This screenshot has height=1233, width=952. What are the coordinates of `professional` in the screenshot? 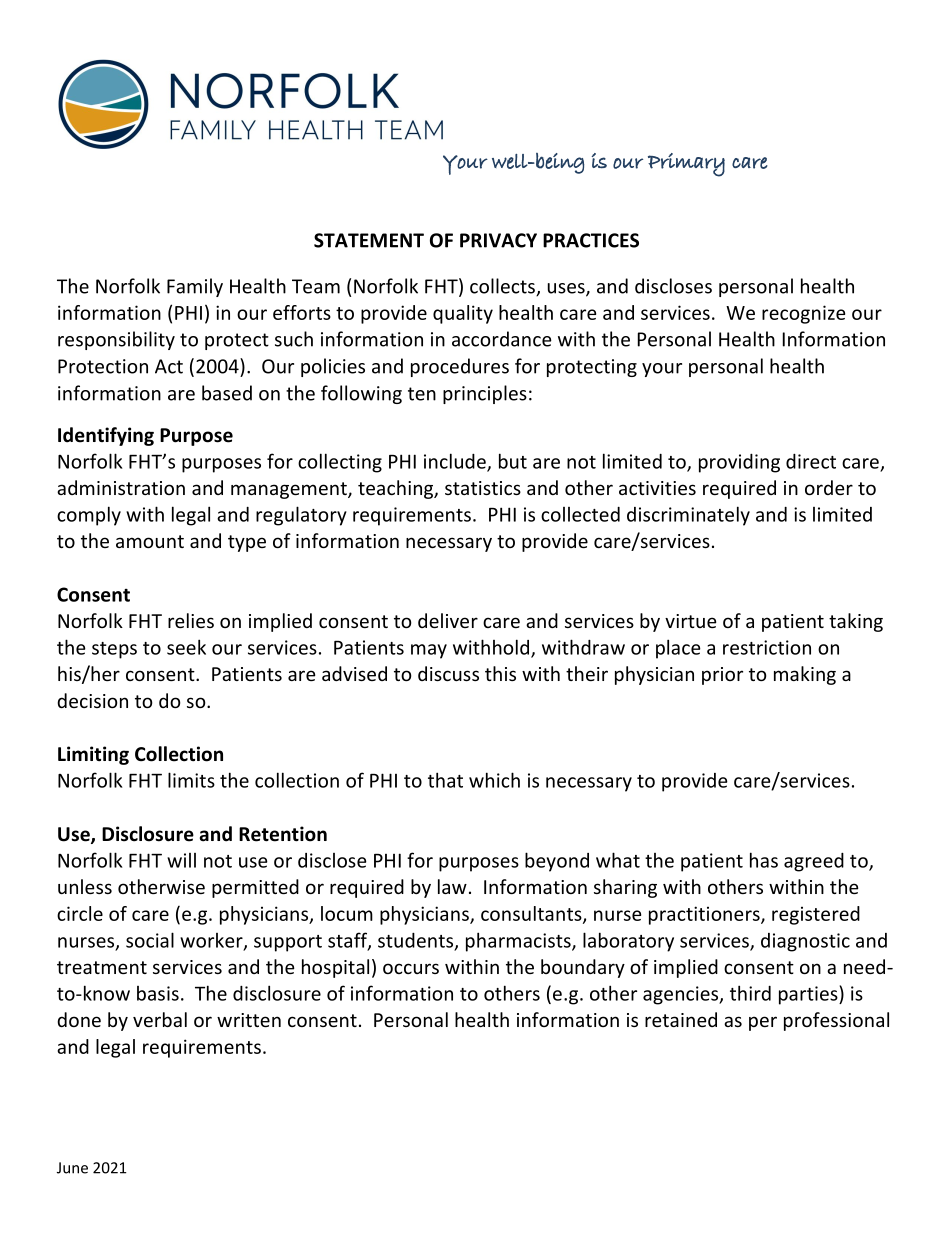 It's located at (836, 1021).
